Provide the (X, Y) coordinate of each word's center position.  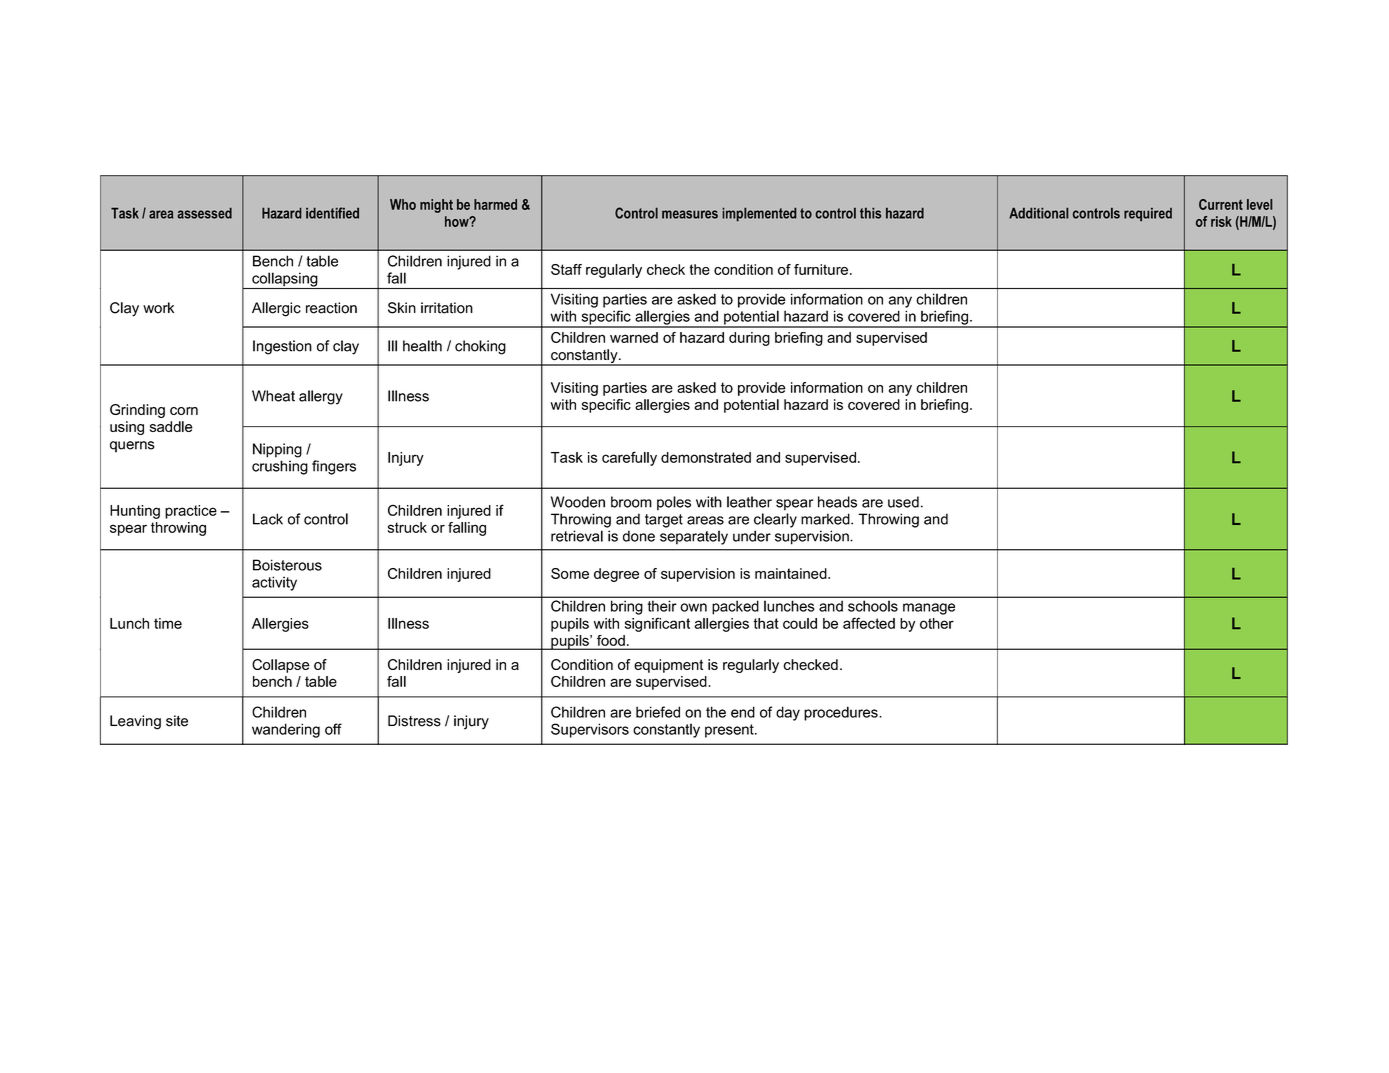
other (937, 623)
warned (634, 337)
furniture (821, 269)
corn (184, 411)
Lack (268, 519)
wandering (286, 730)
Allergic (276, 309)
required (1148, 215)
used (903, 502)
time (168, 623)
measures (690, 214)
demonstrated (706, 457)
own (693, 607)
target (664, 521)
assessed (204, 213)
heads (837, 502)
